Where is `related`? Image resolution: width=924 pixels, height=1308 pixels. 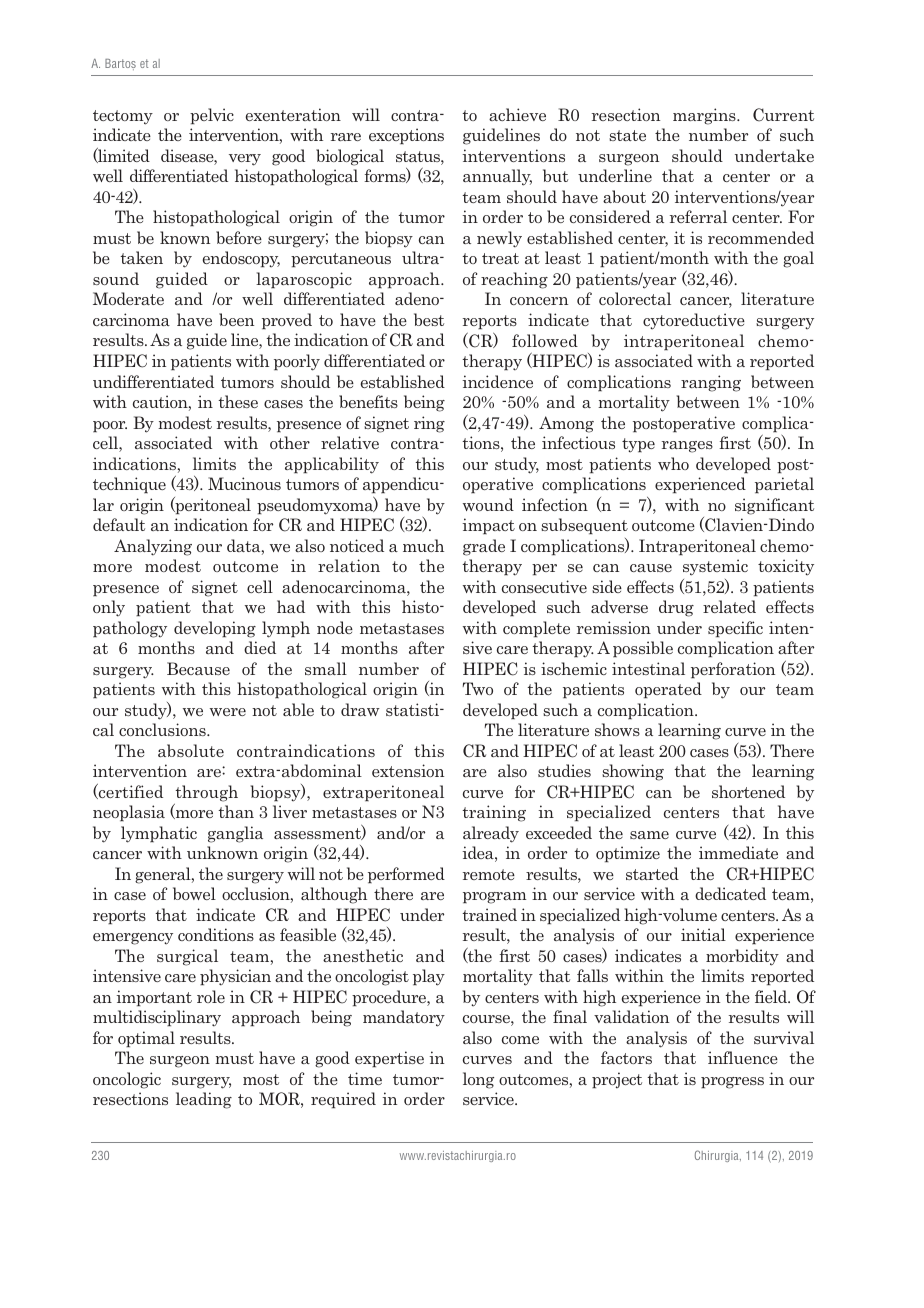 related is located at coordinates (729, 606).
